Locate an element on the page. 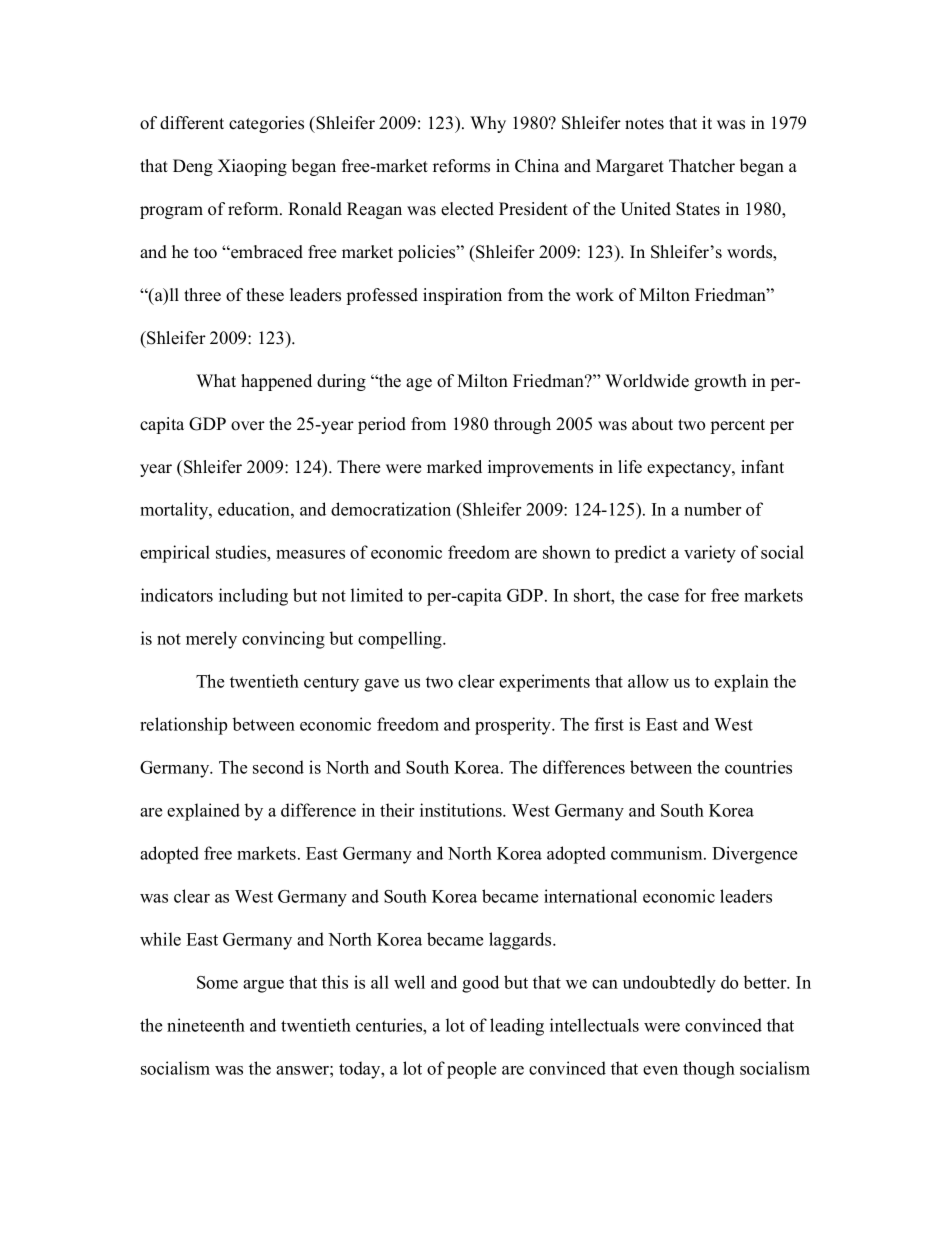 The image size is (952, 1233). Xiaoping is located at coordinates (252, 167).
